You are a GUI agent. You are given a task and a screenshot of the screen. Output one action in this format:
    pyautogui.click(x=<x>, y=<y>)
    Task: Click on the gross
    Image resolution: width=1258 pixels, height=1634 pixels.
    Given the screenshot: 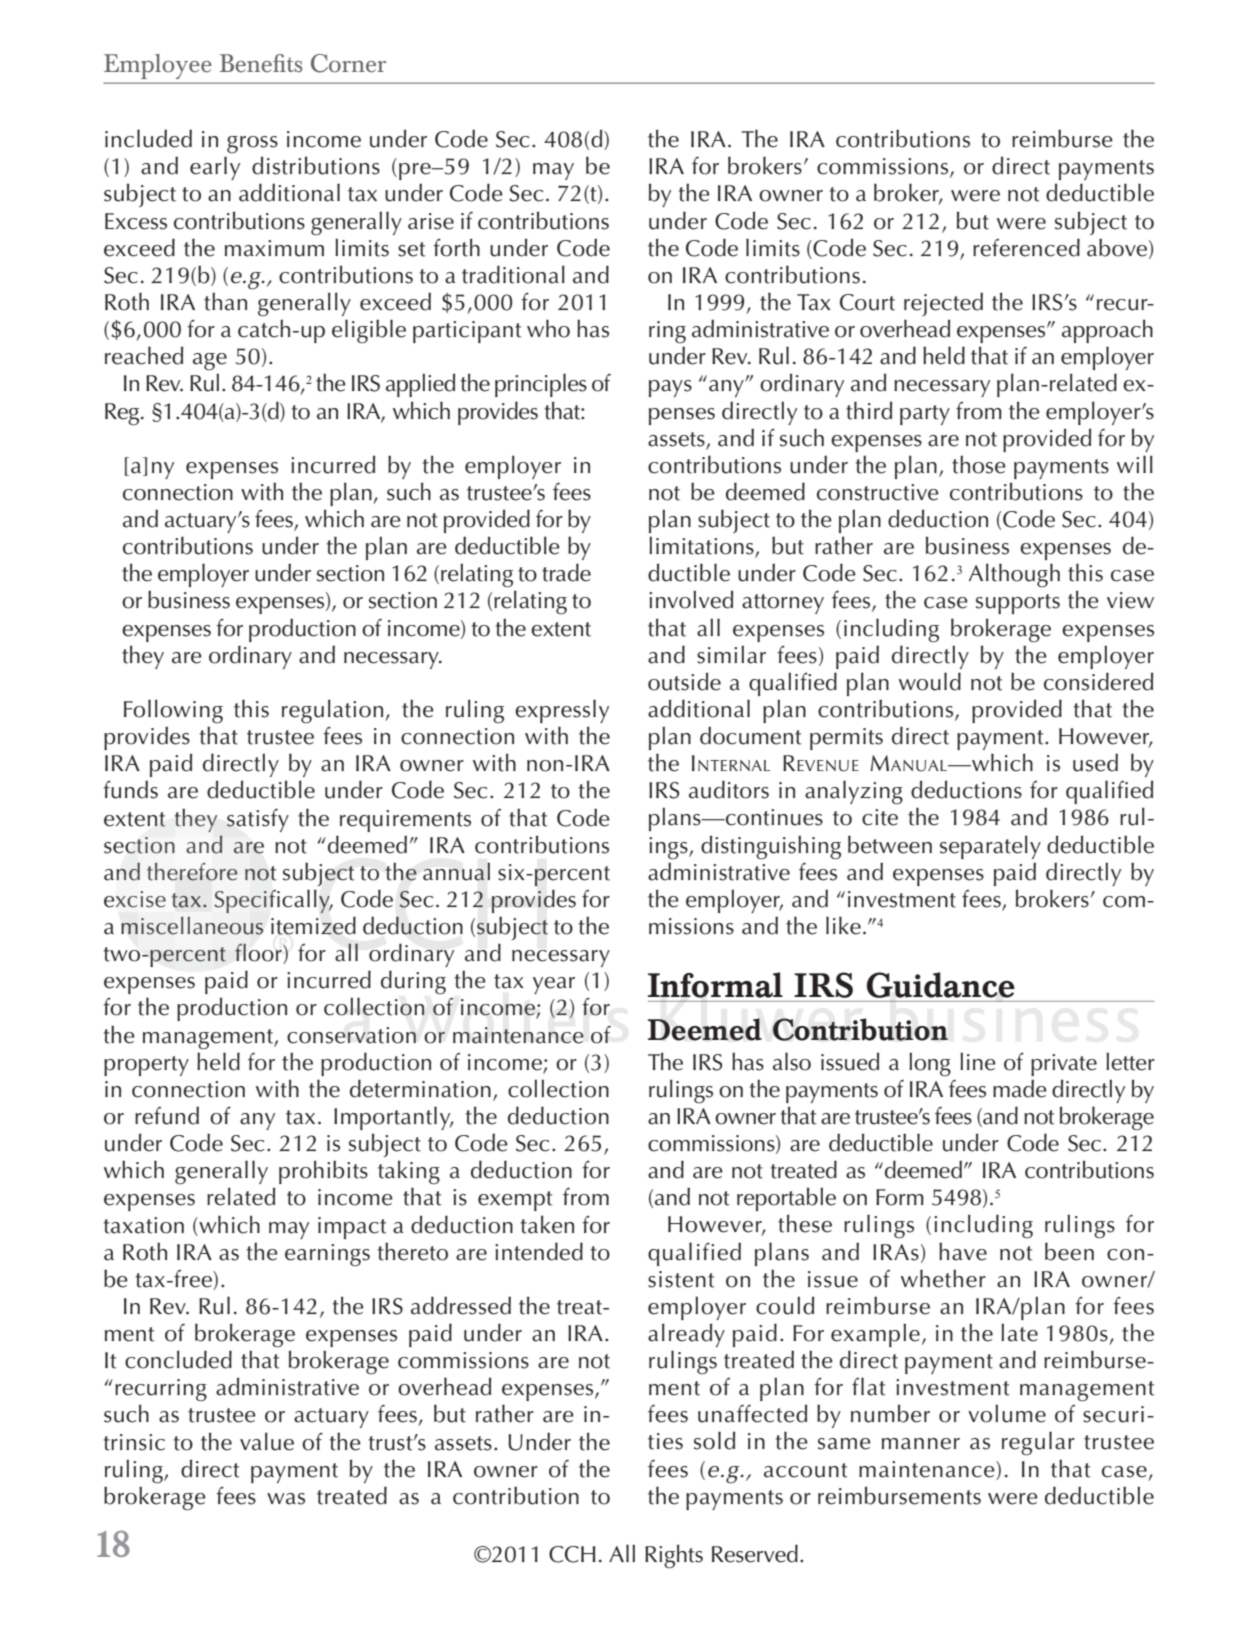 What is the action you would take?
    pyautogui.click(x=252, y=145)
